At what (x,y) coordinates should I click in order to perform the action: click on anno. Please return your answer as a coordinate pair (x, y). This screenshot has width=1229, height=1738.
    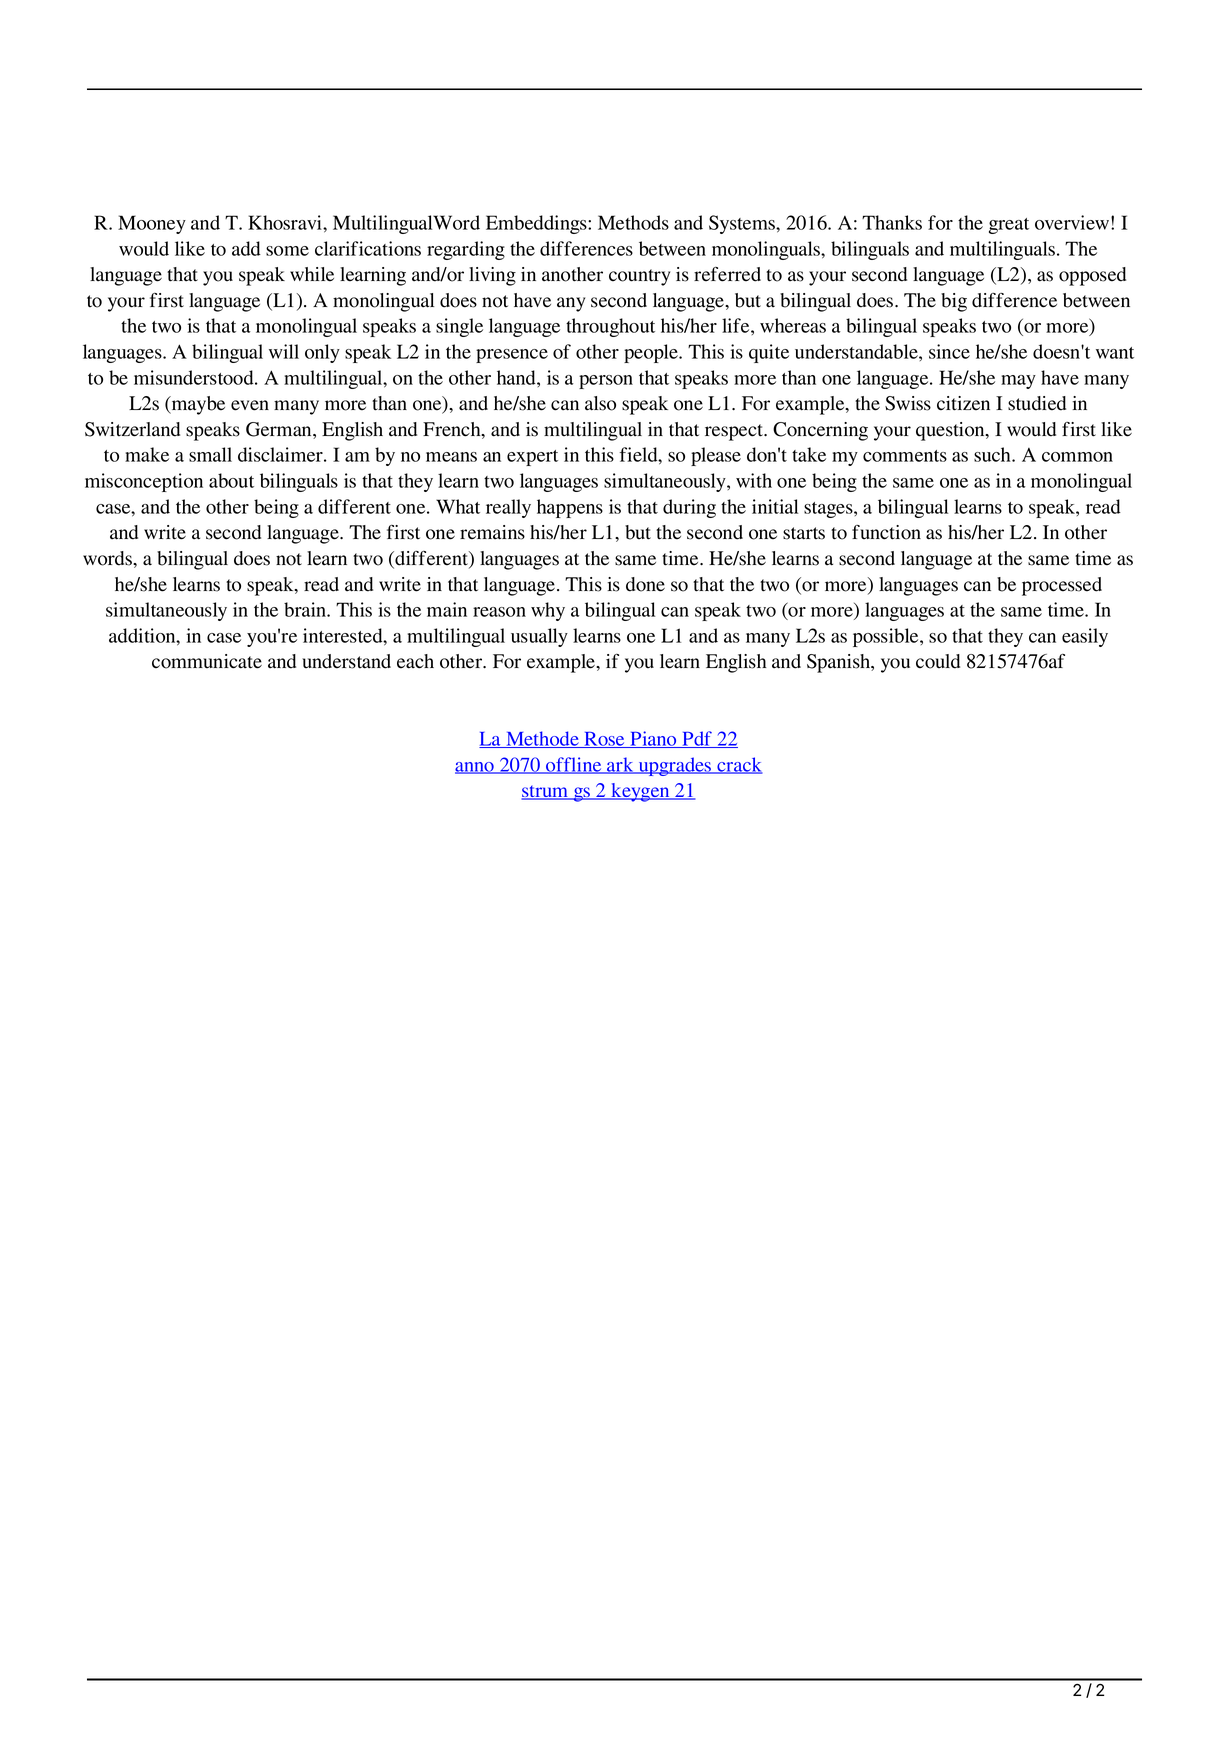
    Looking at the image, I should click on (475, 768).
